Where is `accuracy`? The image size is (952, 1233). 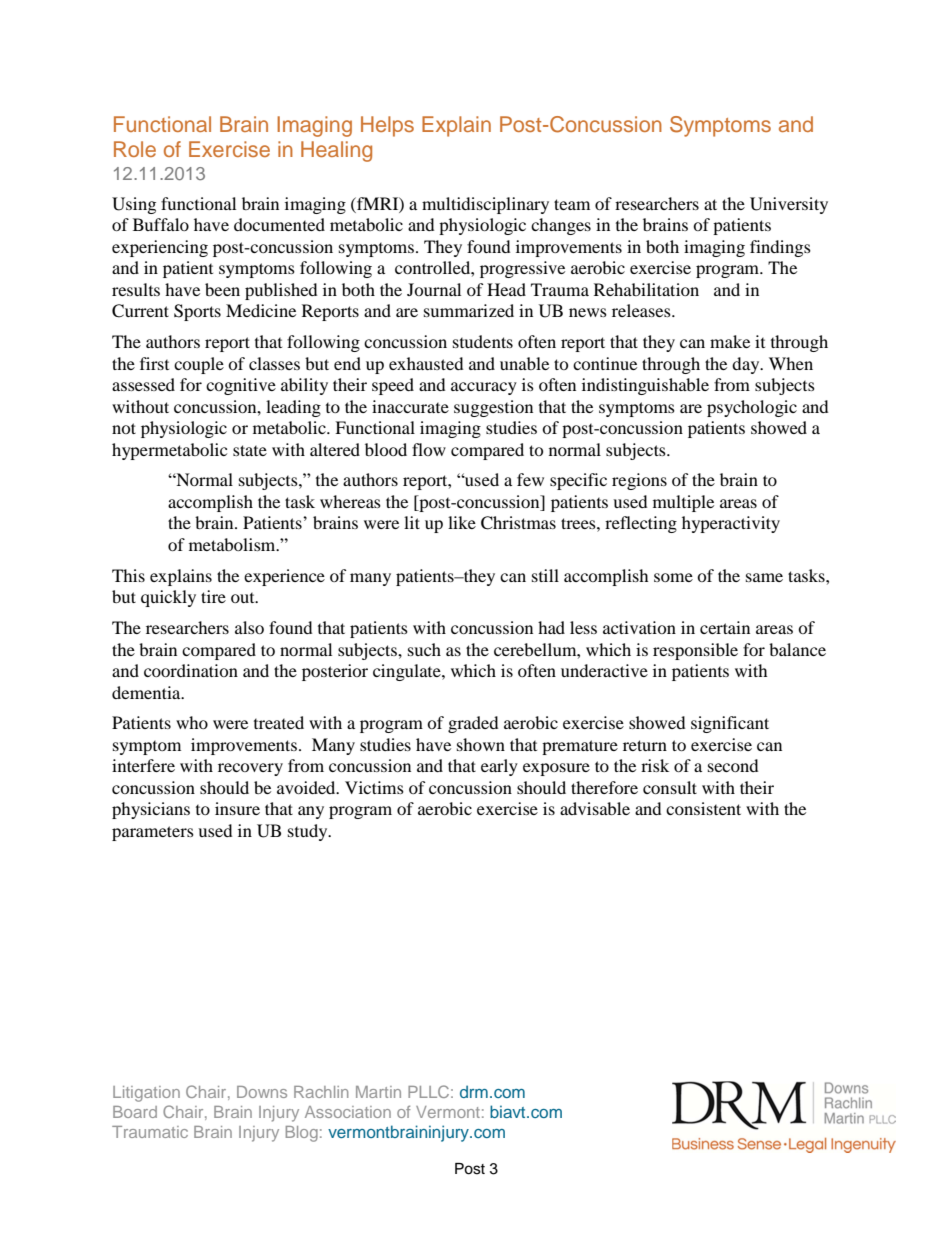 accuracy is located at coordinates (484, 388).
